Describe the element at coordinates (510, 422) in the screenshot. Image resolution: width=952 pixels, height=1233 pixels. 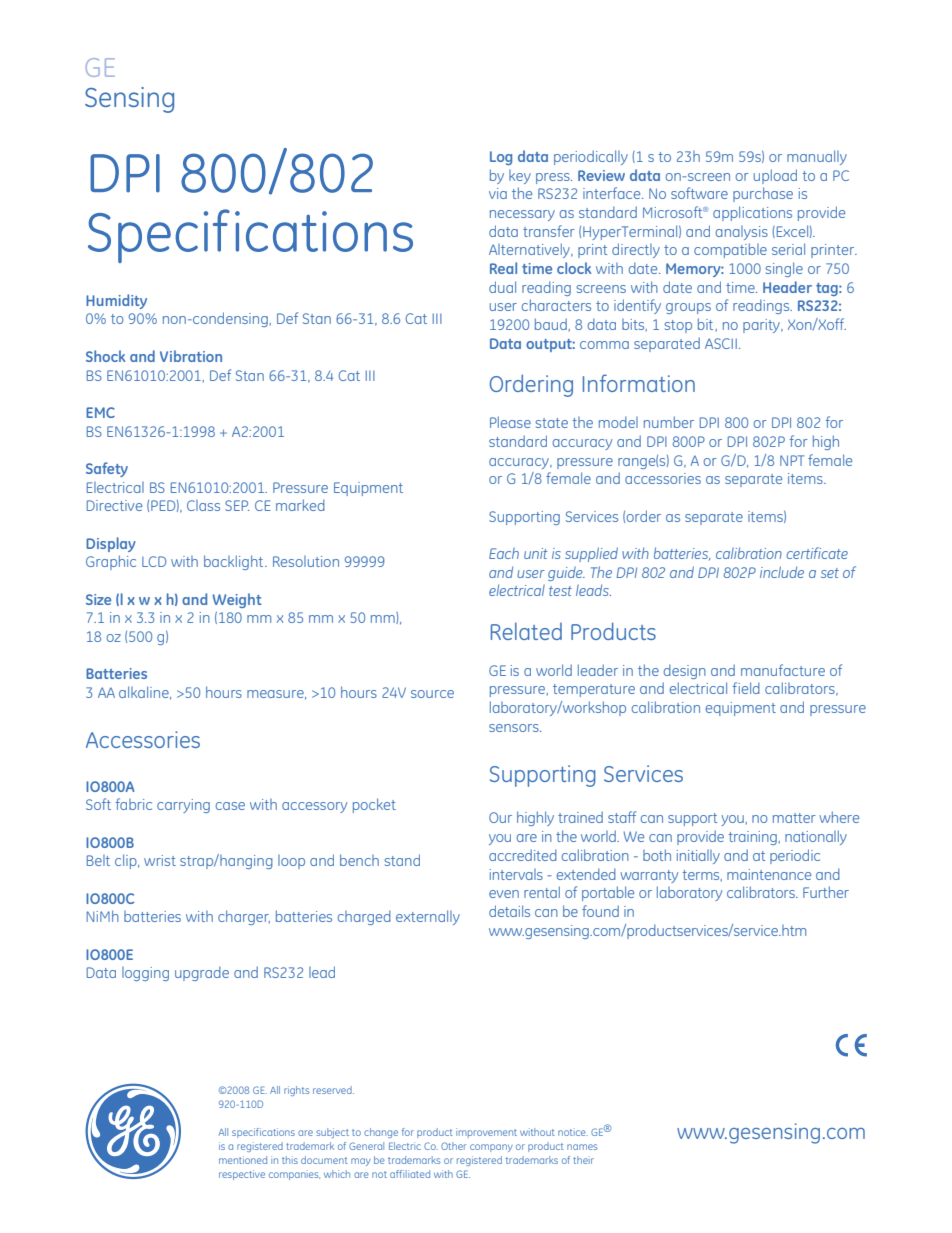
I see `Please` at that location.
